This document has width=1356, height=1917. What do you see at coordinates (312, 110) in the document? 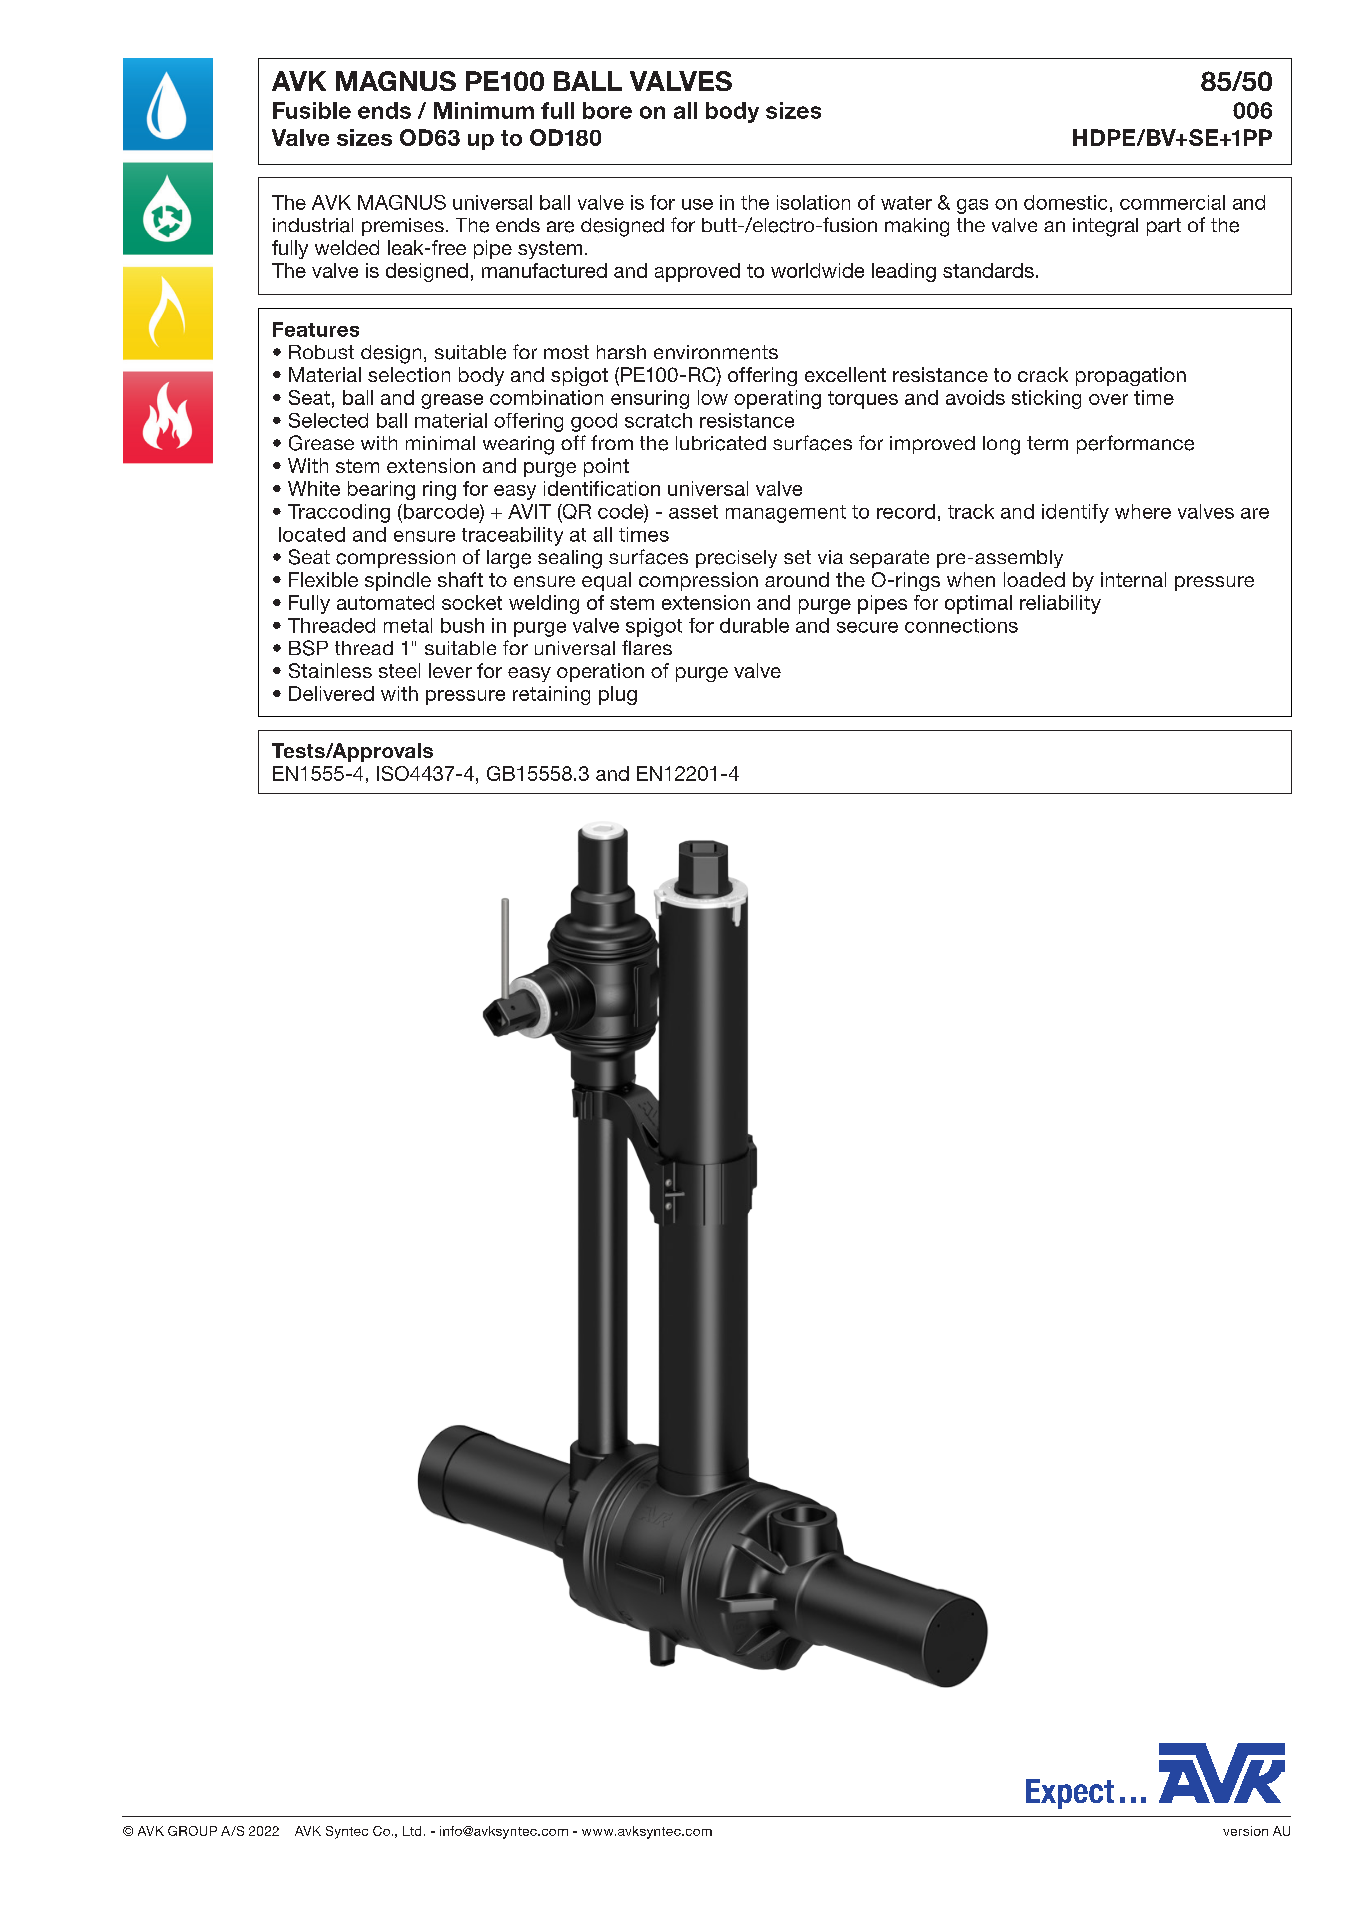
I see `Fusible` at bounding box center [312, 110].
